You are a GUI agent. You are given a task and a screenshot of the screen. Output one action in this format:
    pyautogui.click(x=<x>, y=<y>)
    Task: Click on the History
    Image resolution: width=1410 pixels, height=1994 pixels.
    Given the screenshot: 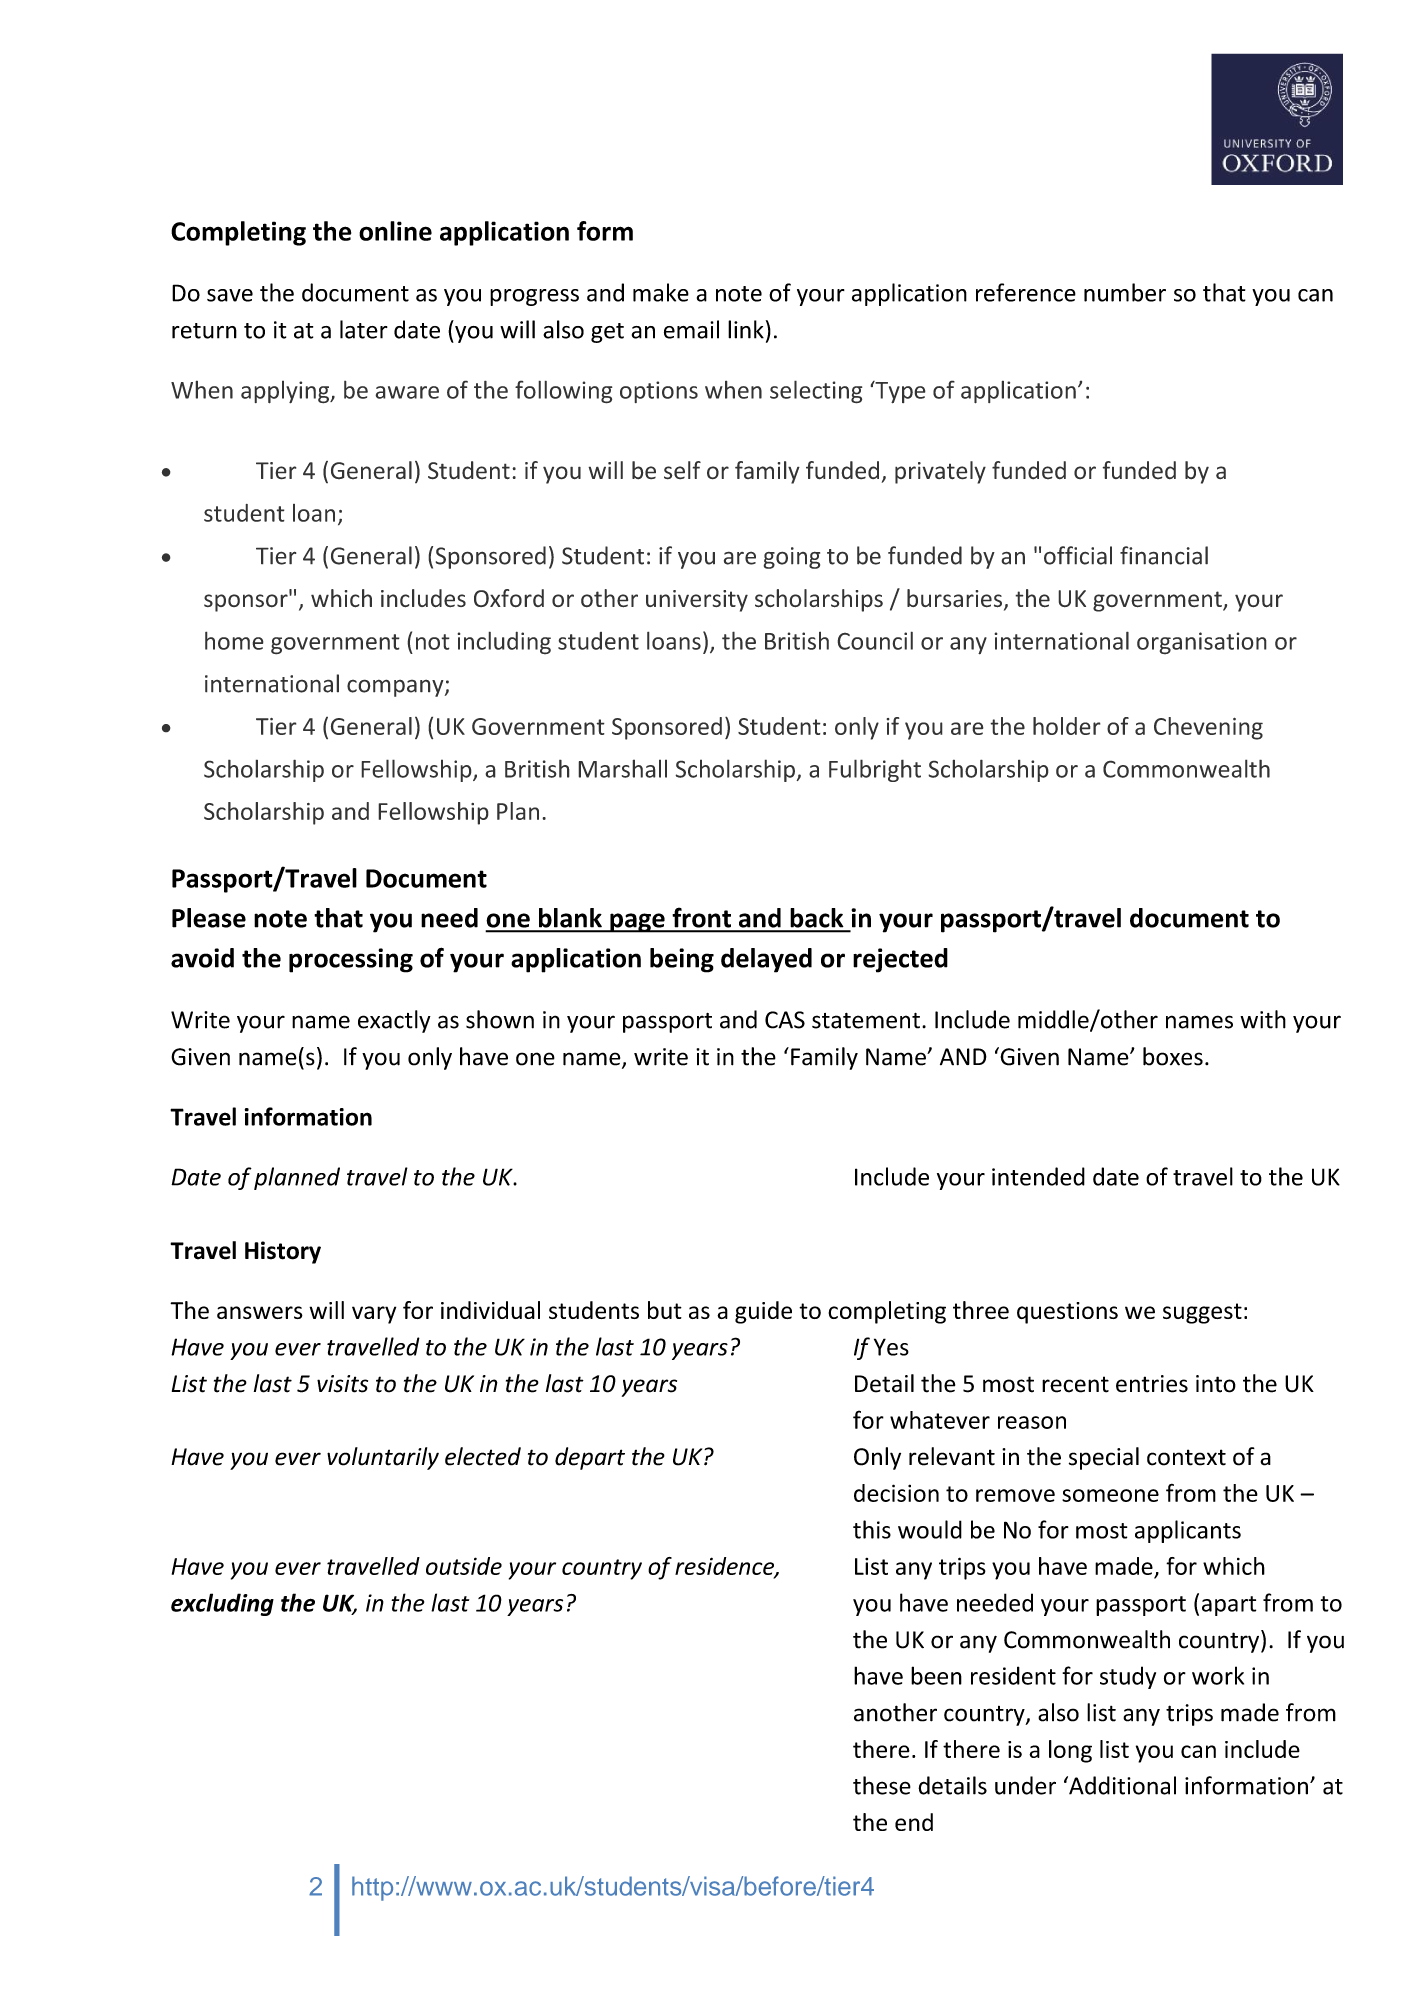 What is the action you would take?
    pyautogui.click(x=283, y=1252)
